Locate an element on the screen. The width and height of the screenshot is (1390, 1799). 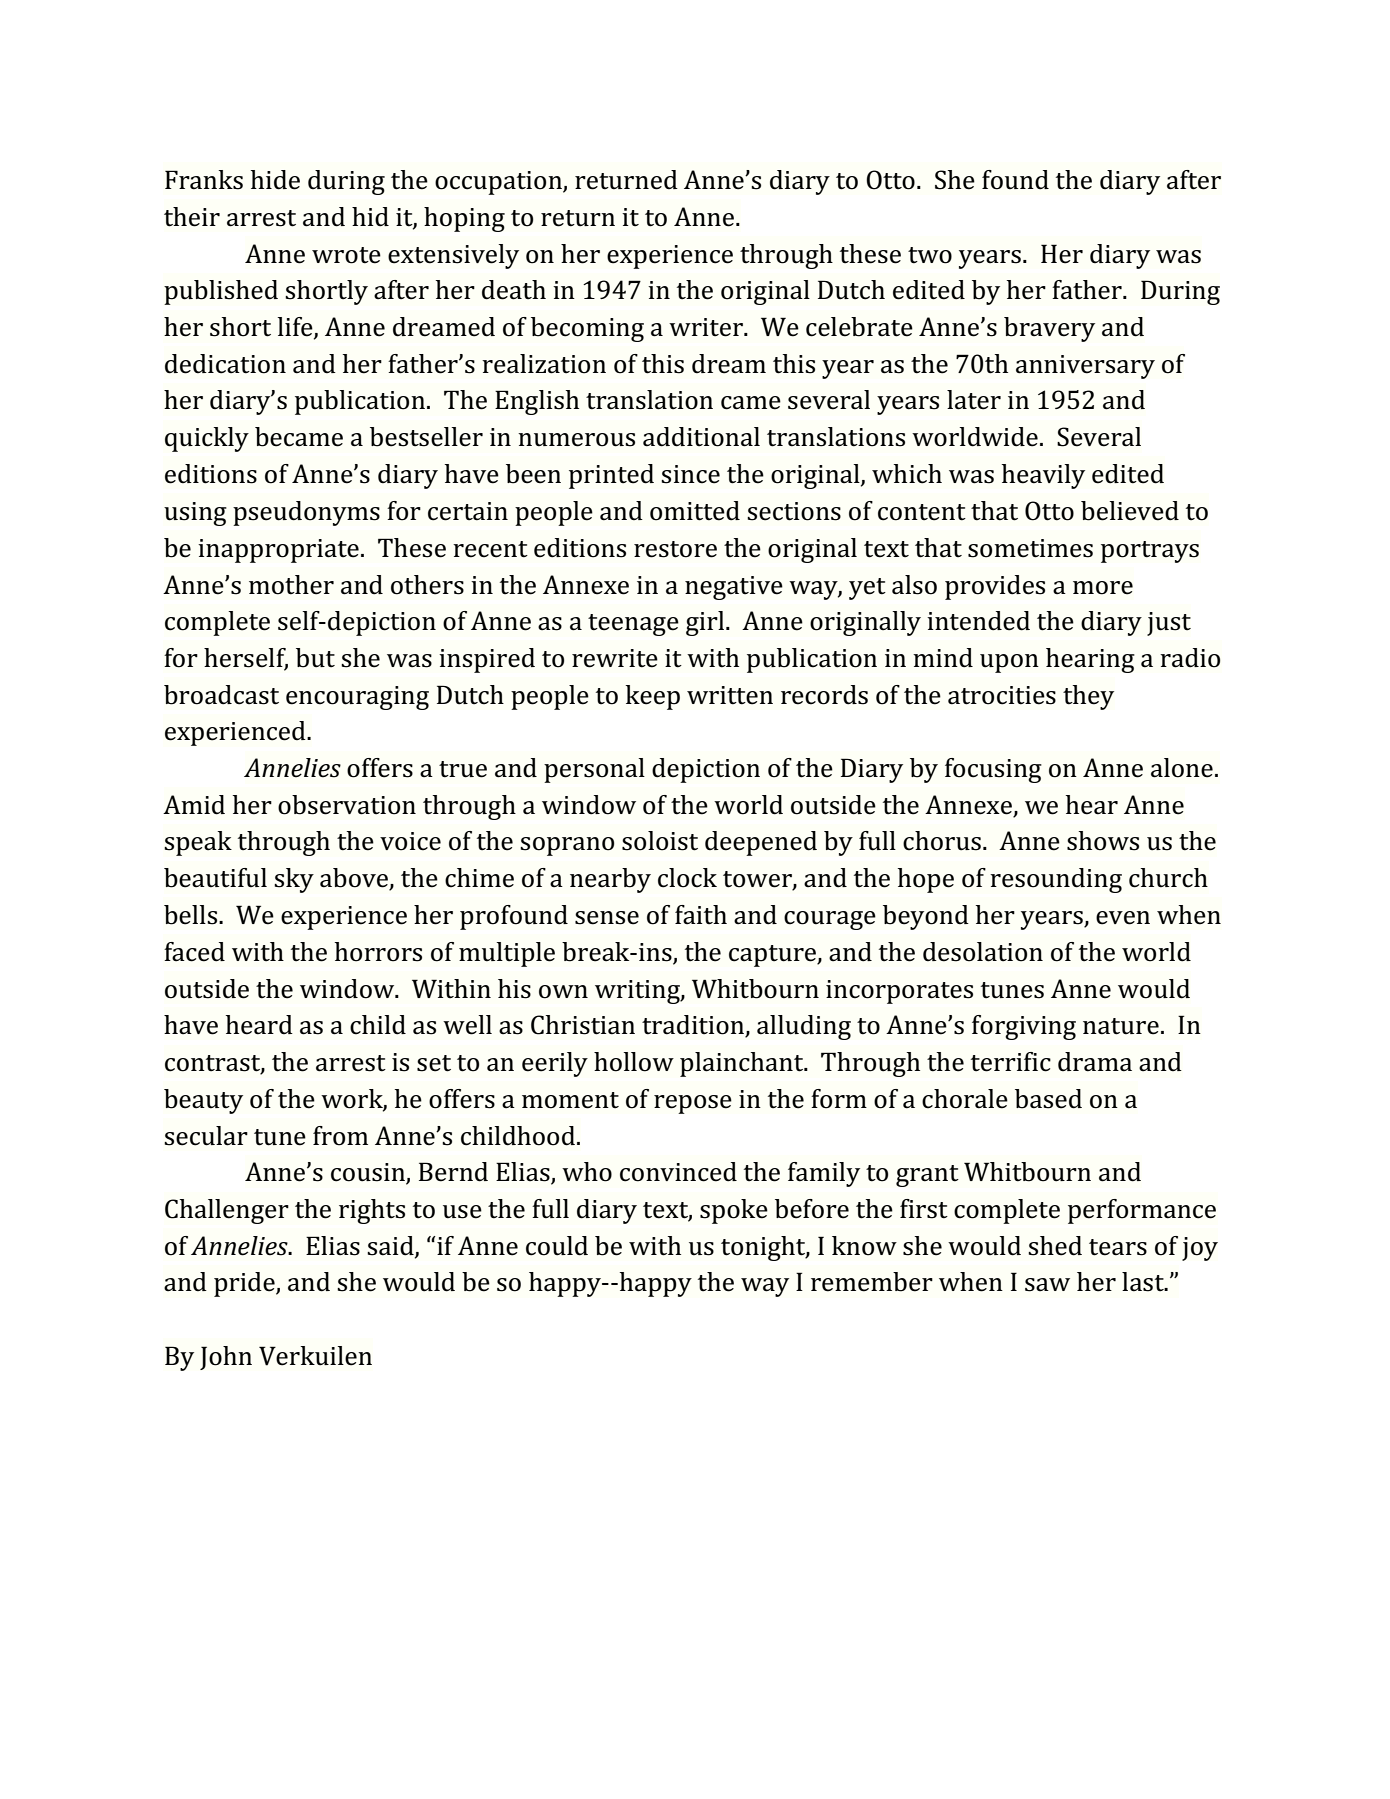
negative is located at coordinates (734, 588).
